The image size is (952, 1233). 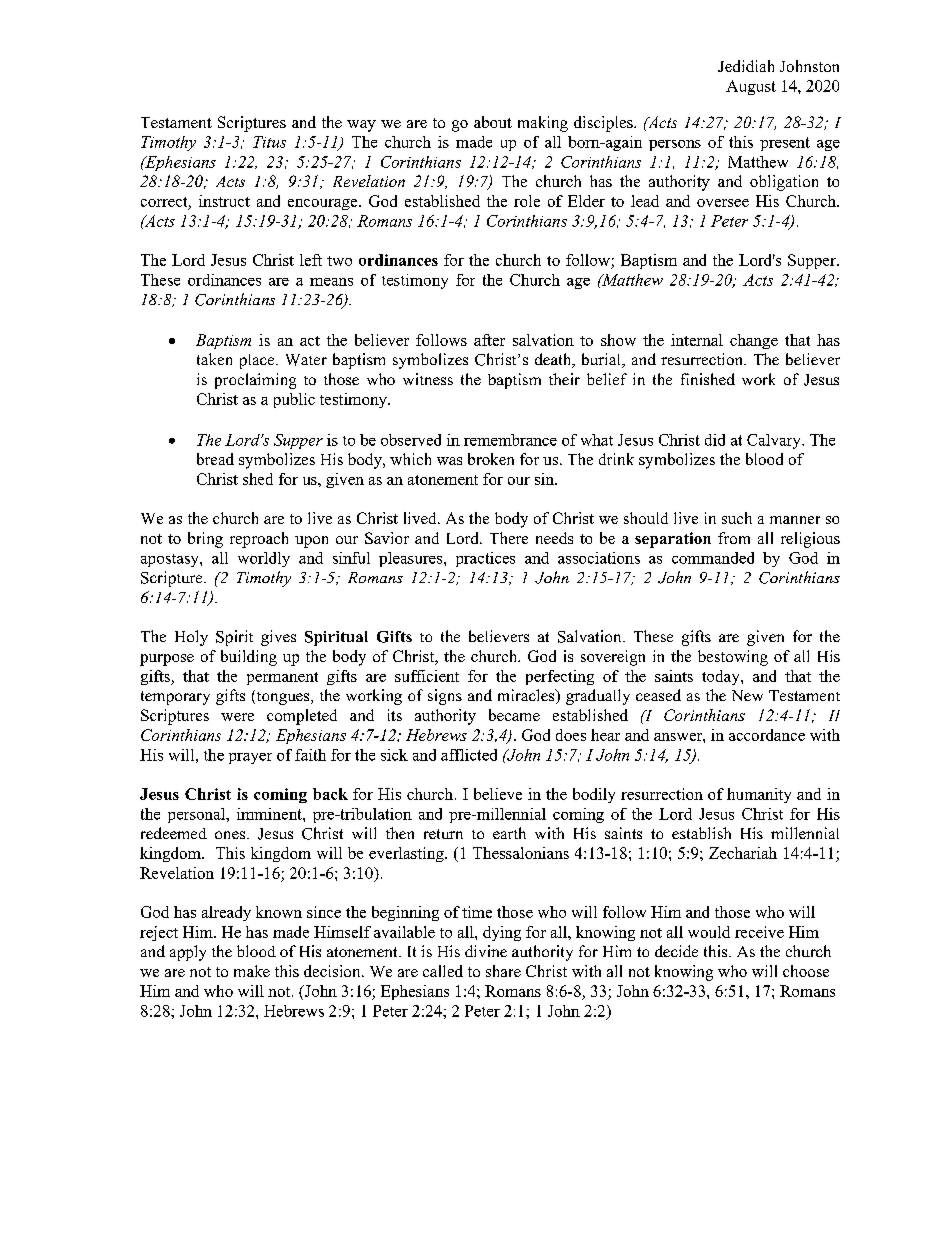 What do you see at coordinates (709, 932) in the screenshot?
I see `would` at bounding box center [709, 932].
